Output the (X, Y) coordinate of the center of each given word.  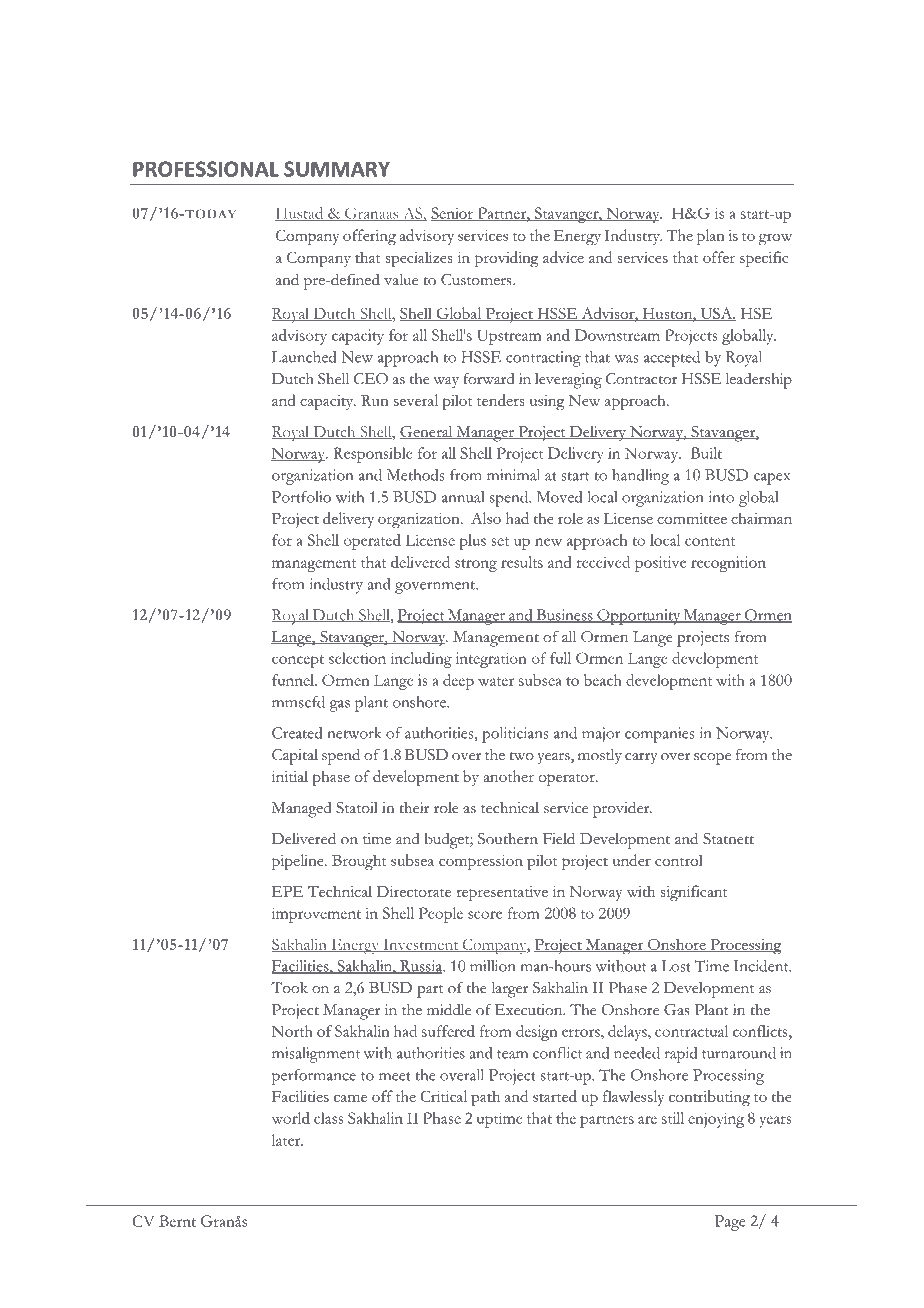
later (287, 1140)
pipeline (299, 862)
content (710, 541)
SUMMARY (337, 169)
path (485, 1098)
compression (481, 862)
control (679, 860)
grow (775, 239)
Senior (453, 214)
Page (730, 1223)
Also (486, 518)
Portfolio (301, 497)
